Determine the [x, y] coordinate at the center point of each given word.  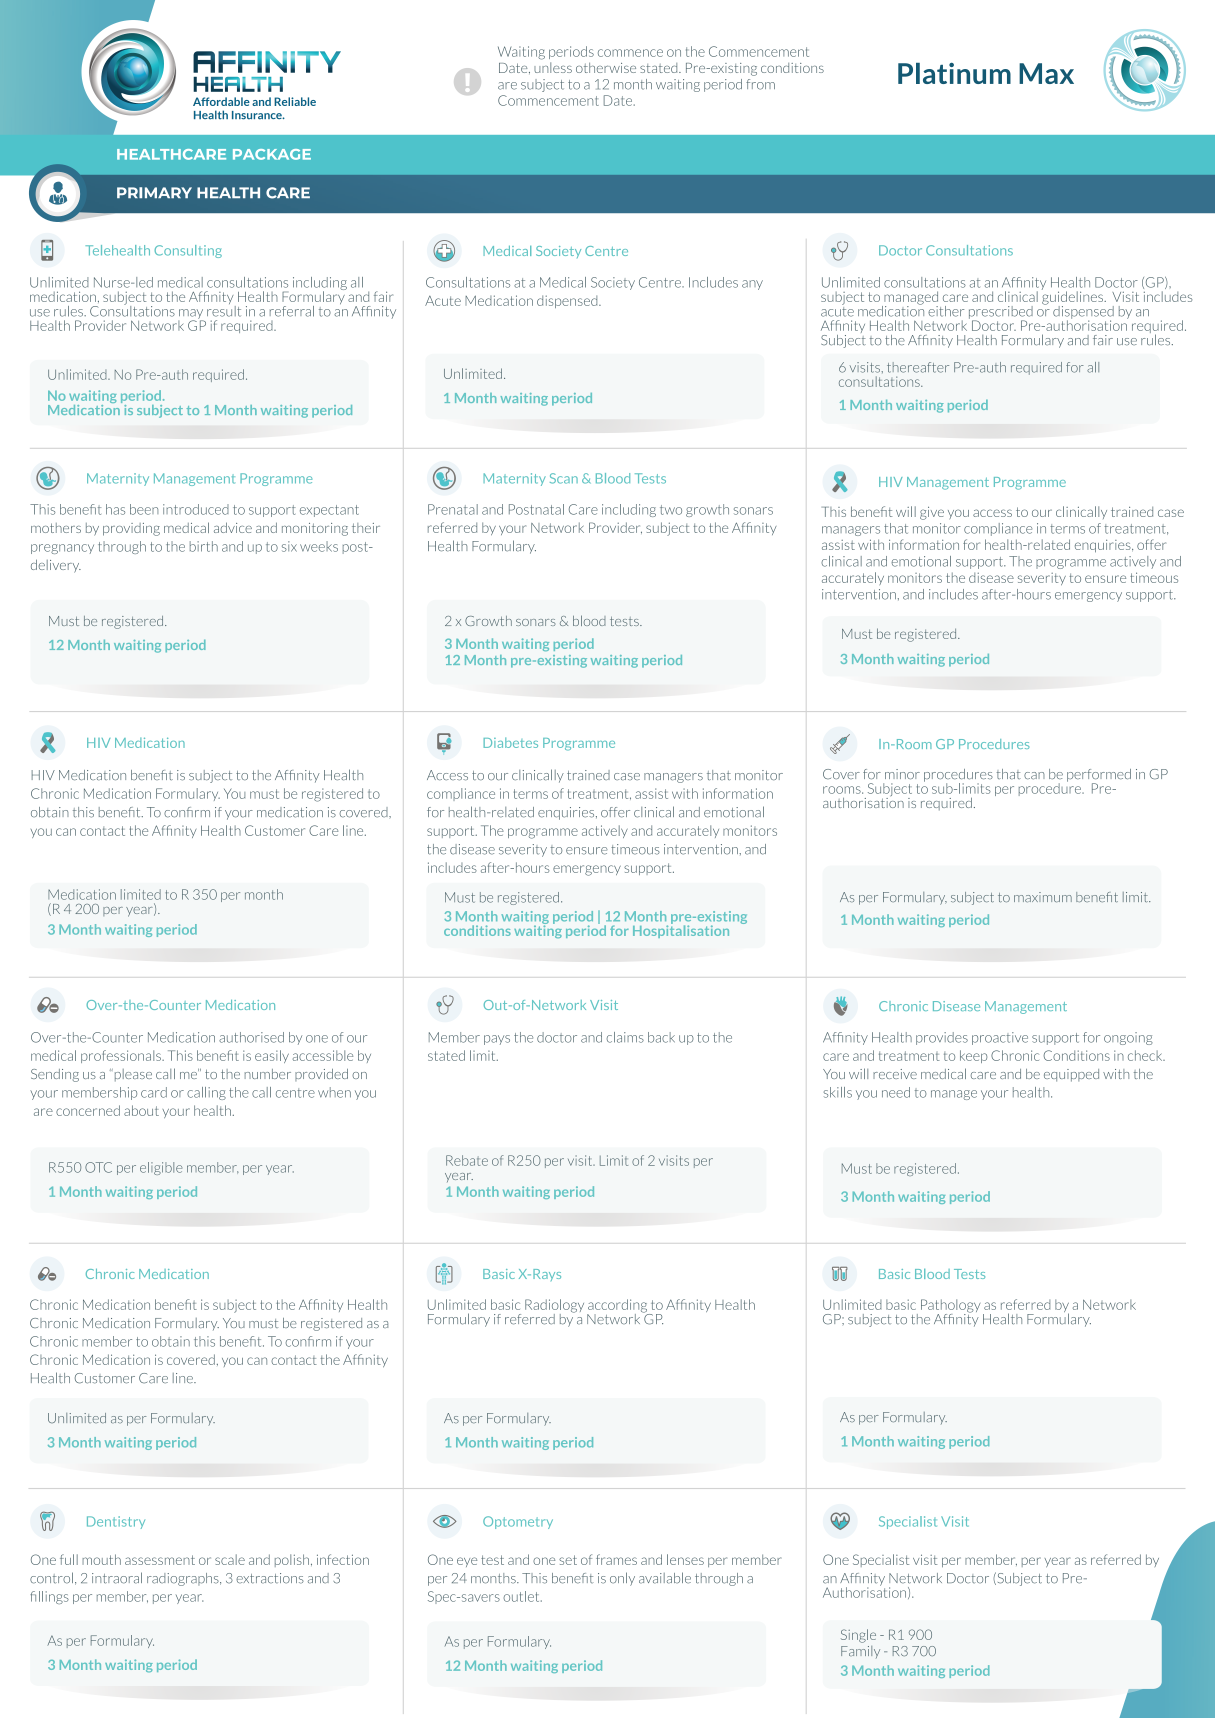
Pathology [950, 1307]
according [618, 1307]
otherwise [606, 68]
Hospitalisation [681, 930]
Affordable [221, 101]
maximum [1043, 897]
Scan [564, 478]
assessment [160, 1560]
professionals [122, 1056]
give [932, 513]
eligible [161, 1168]
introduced [196, 509]
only [622, 1579]
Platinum [954, 73]
